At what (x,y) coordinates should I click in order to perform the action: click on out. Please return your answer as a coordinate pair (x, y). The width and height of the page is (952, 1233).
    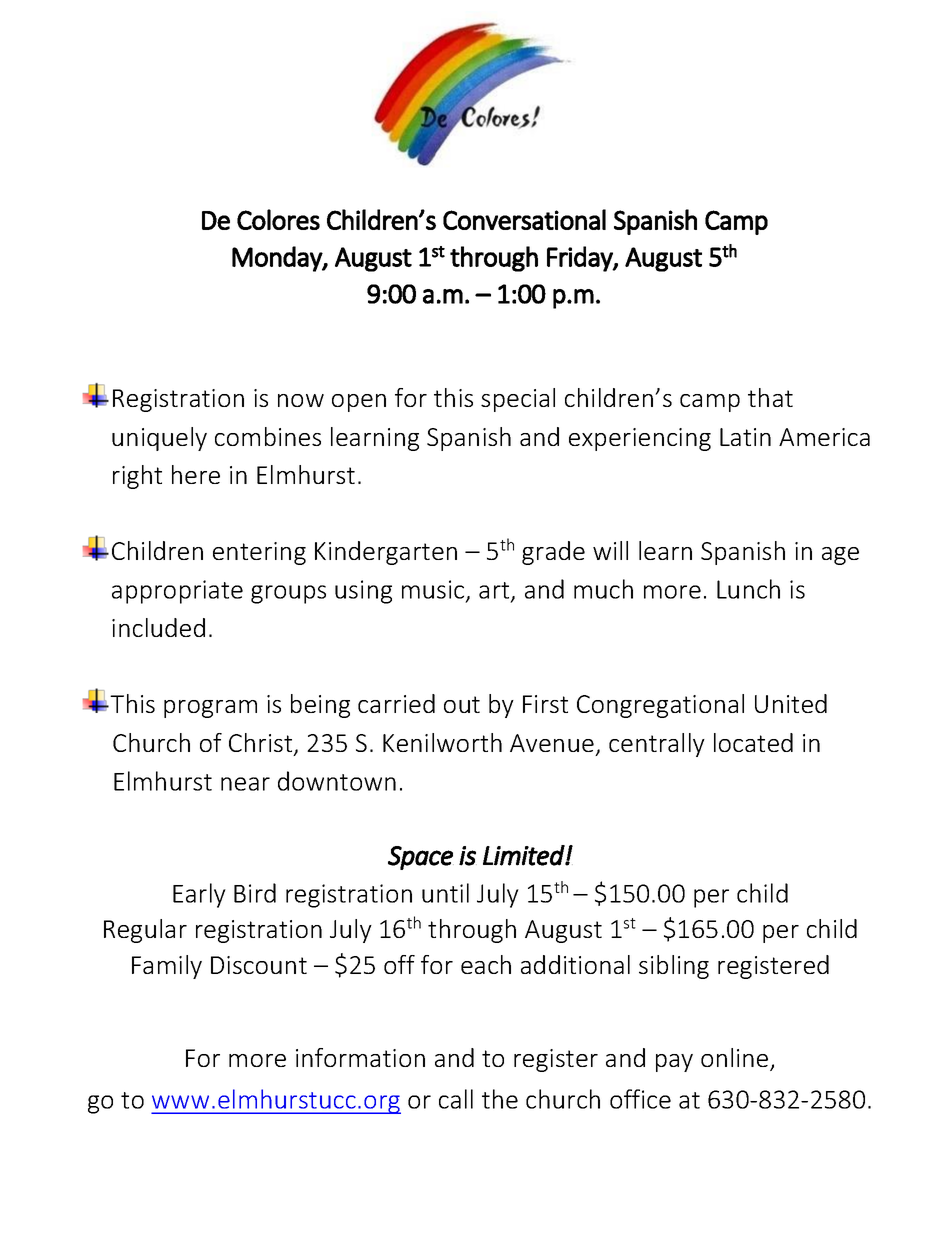
    Looking at the image, I should click on (462, 704).
